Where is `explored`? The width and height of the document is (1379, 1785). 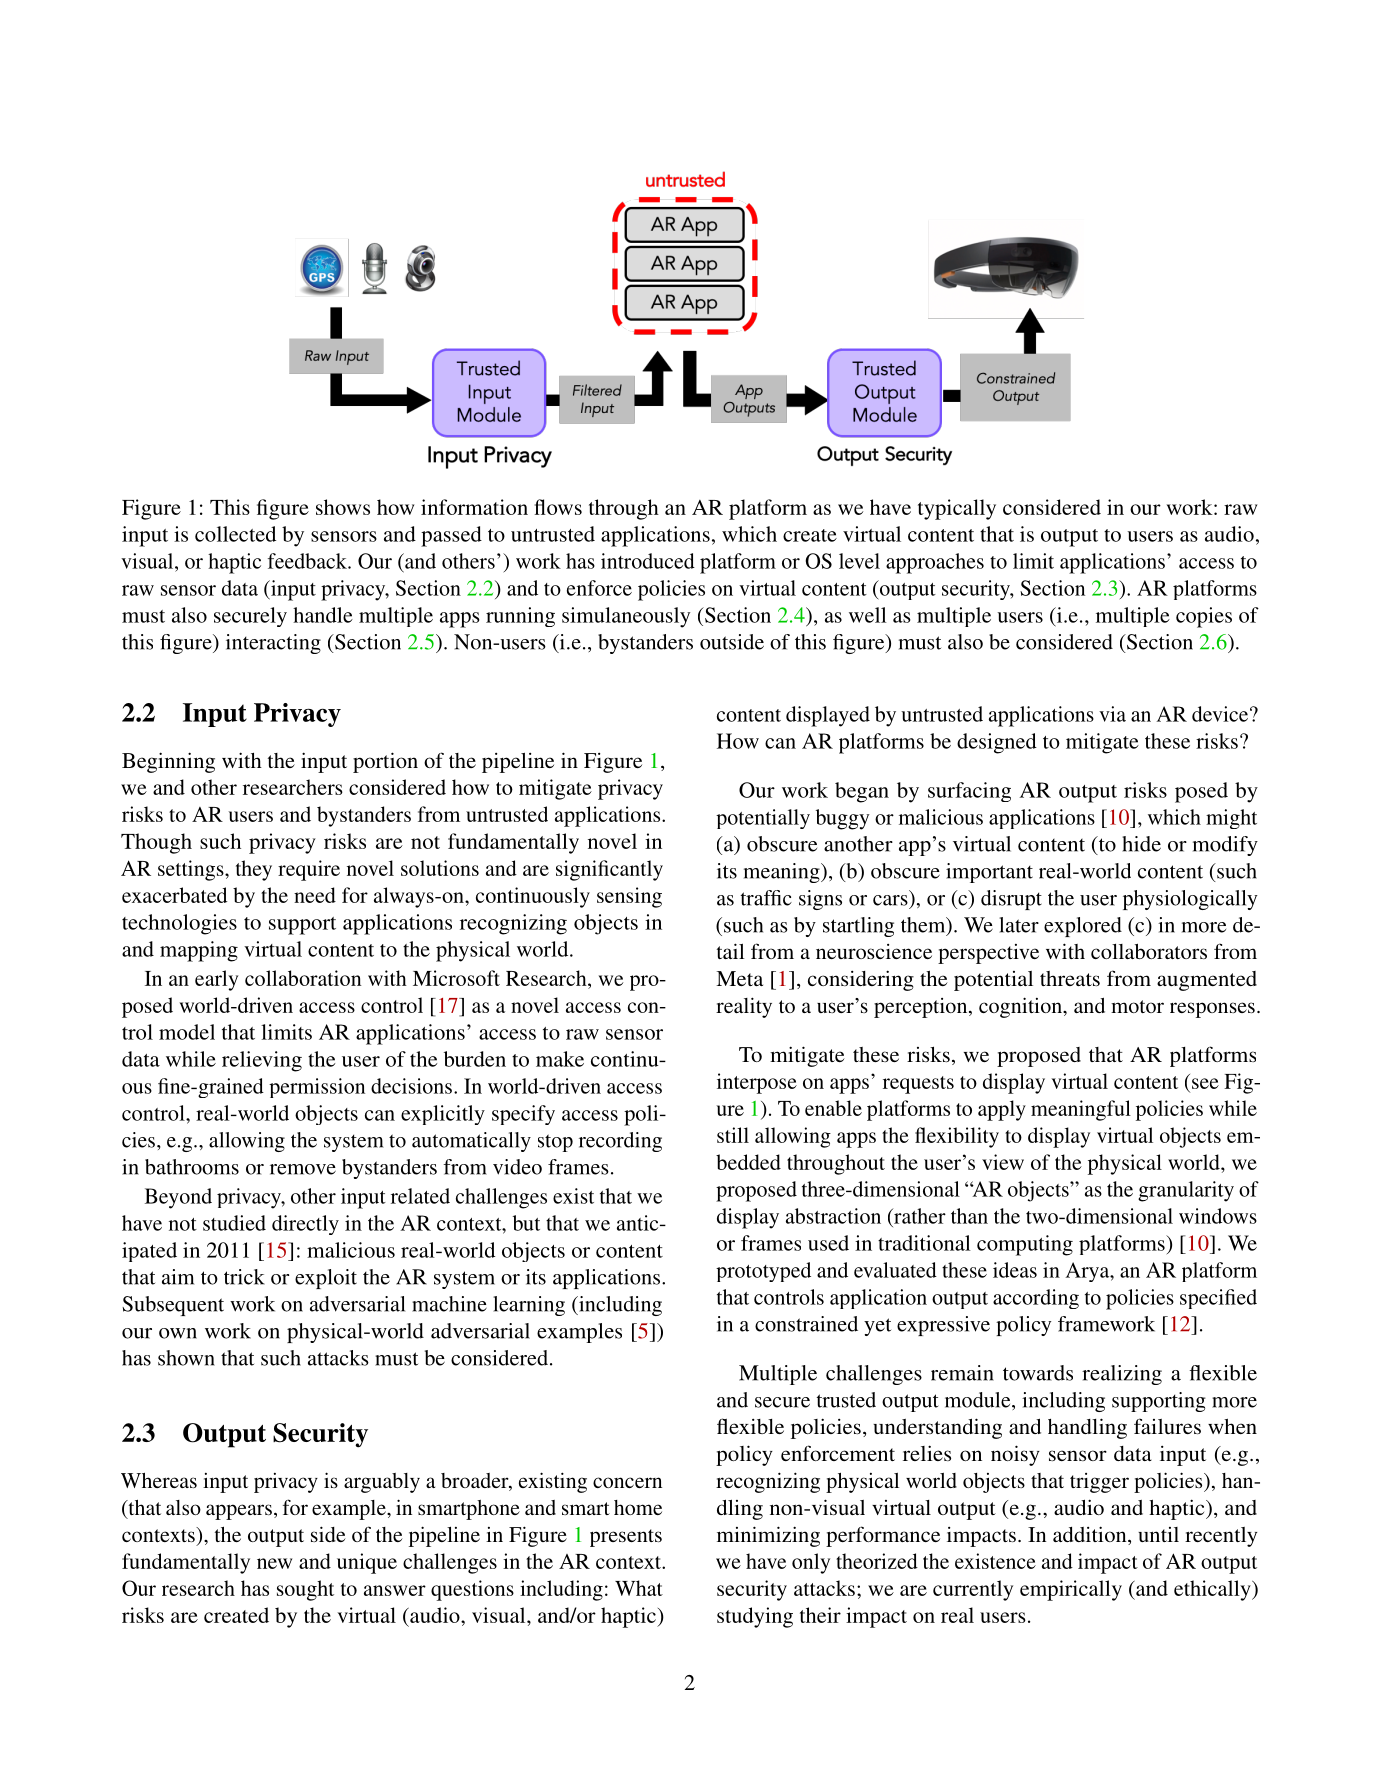
explored is located at coordinates (1083, 927).
